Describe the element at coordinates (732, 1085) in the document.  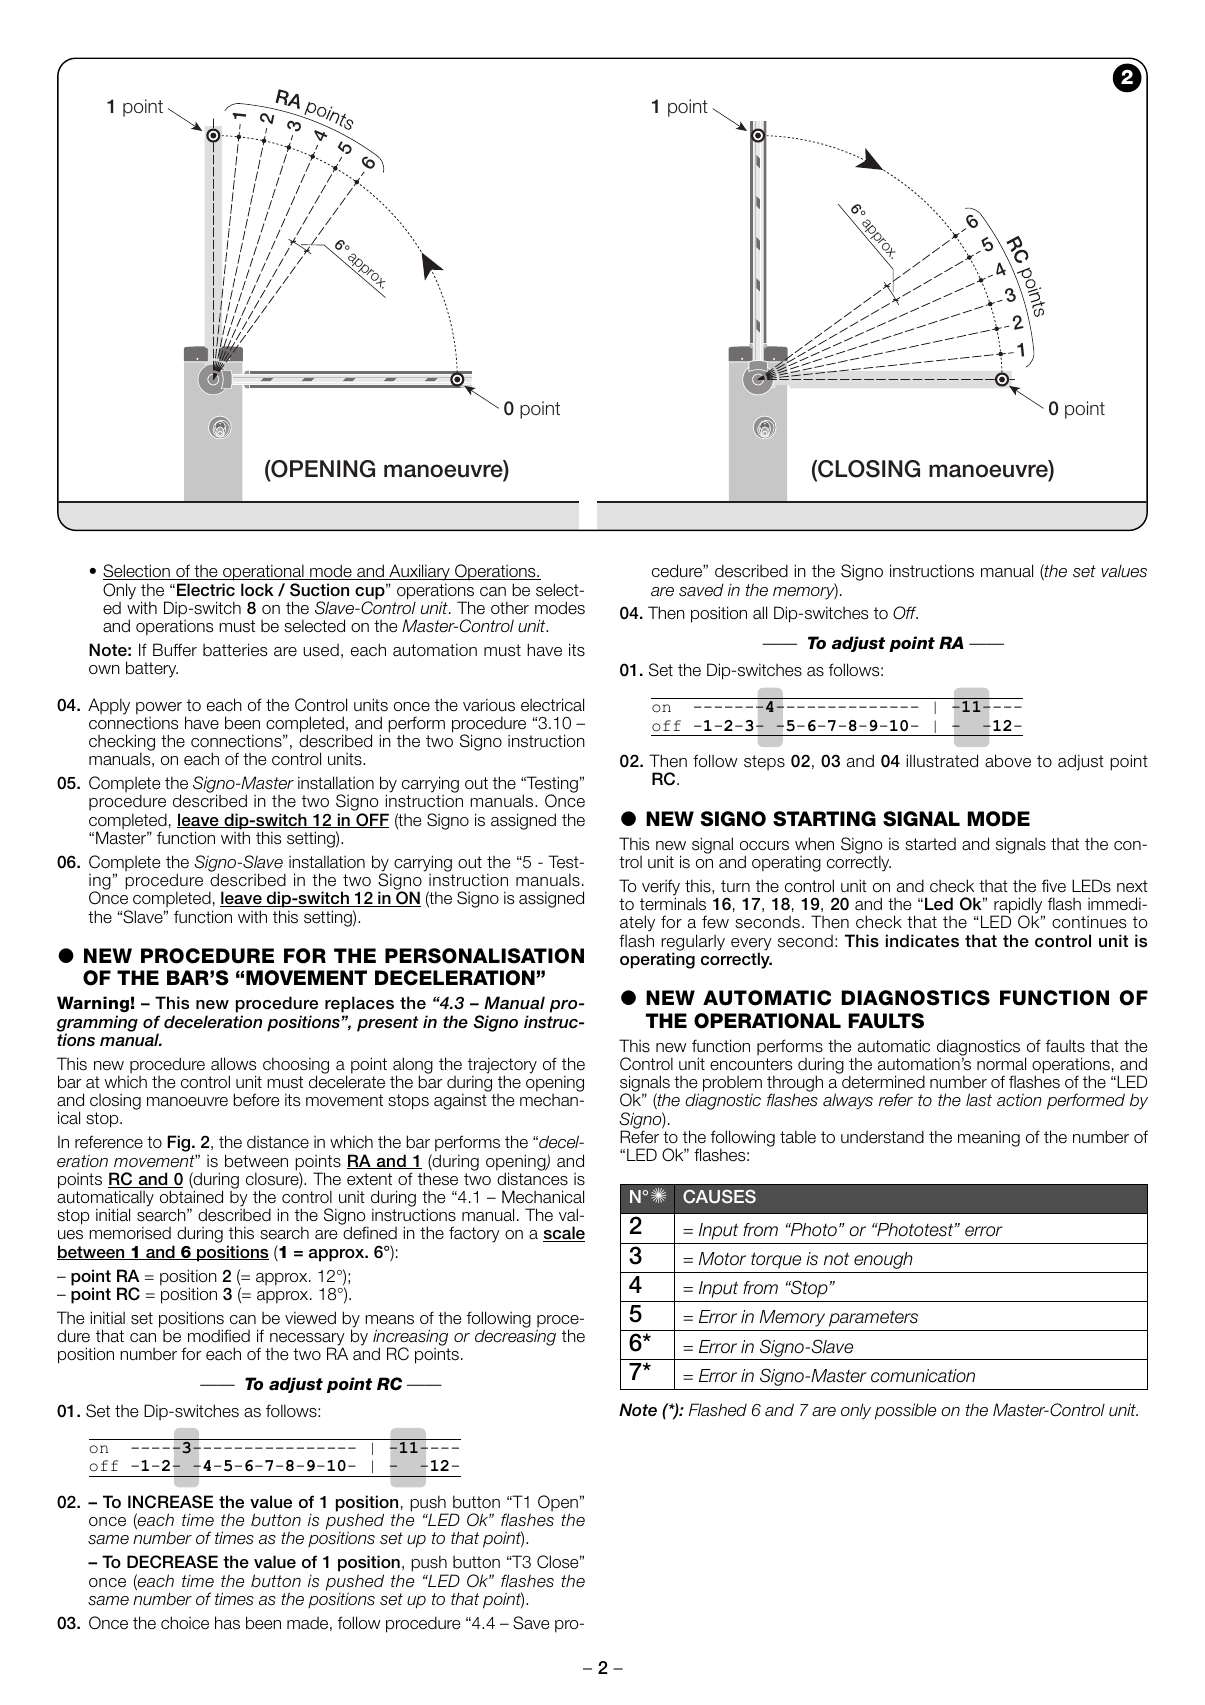
I see `problem` at that location.
